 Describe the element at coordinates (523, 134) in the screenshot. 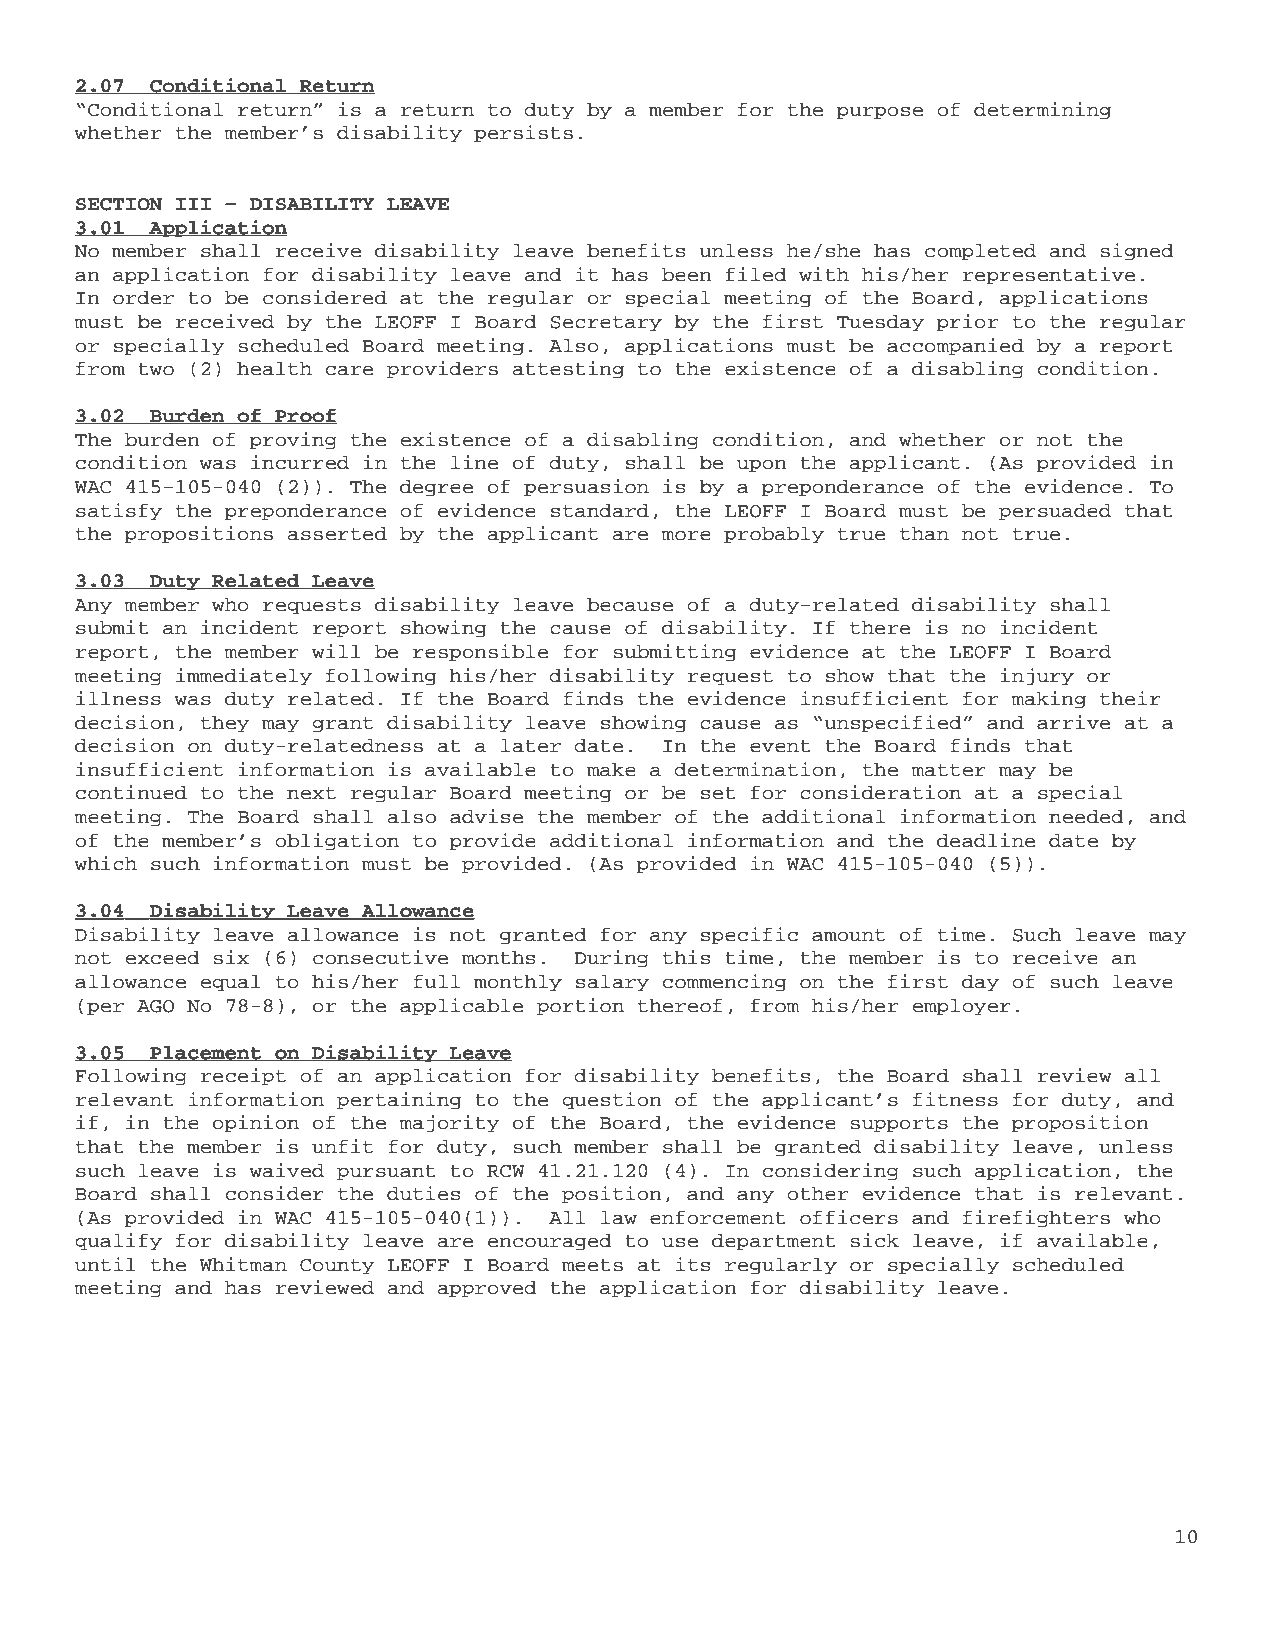

I see `persists` at that location.
